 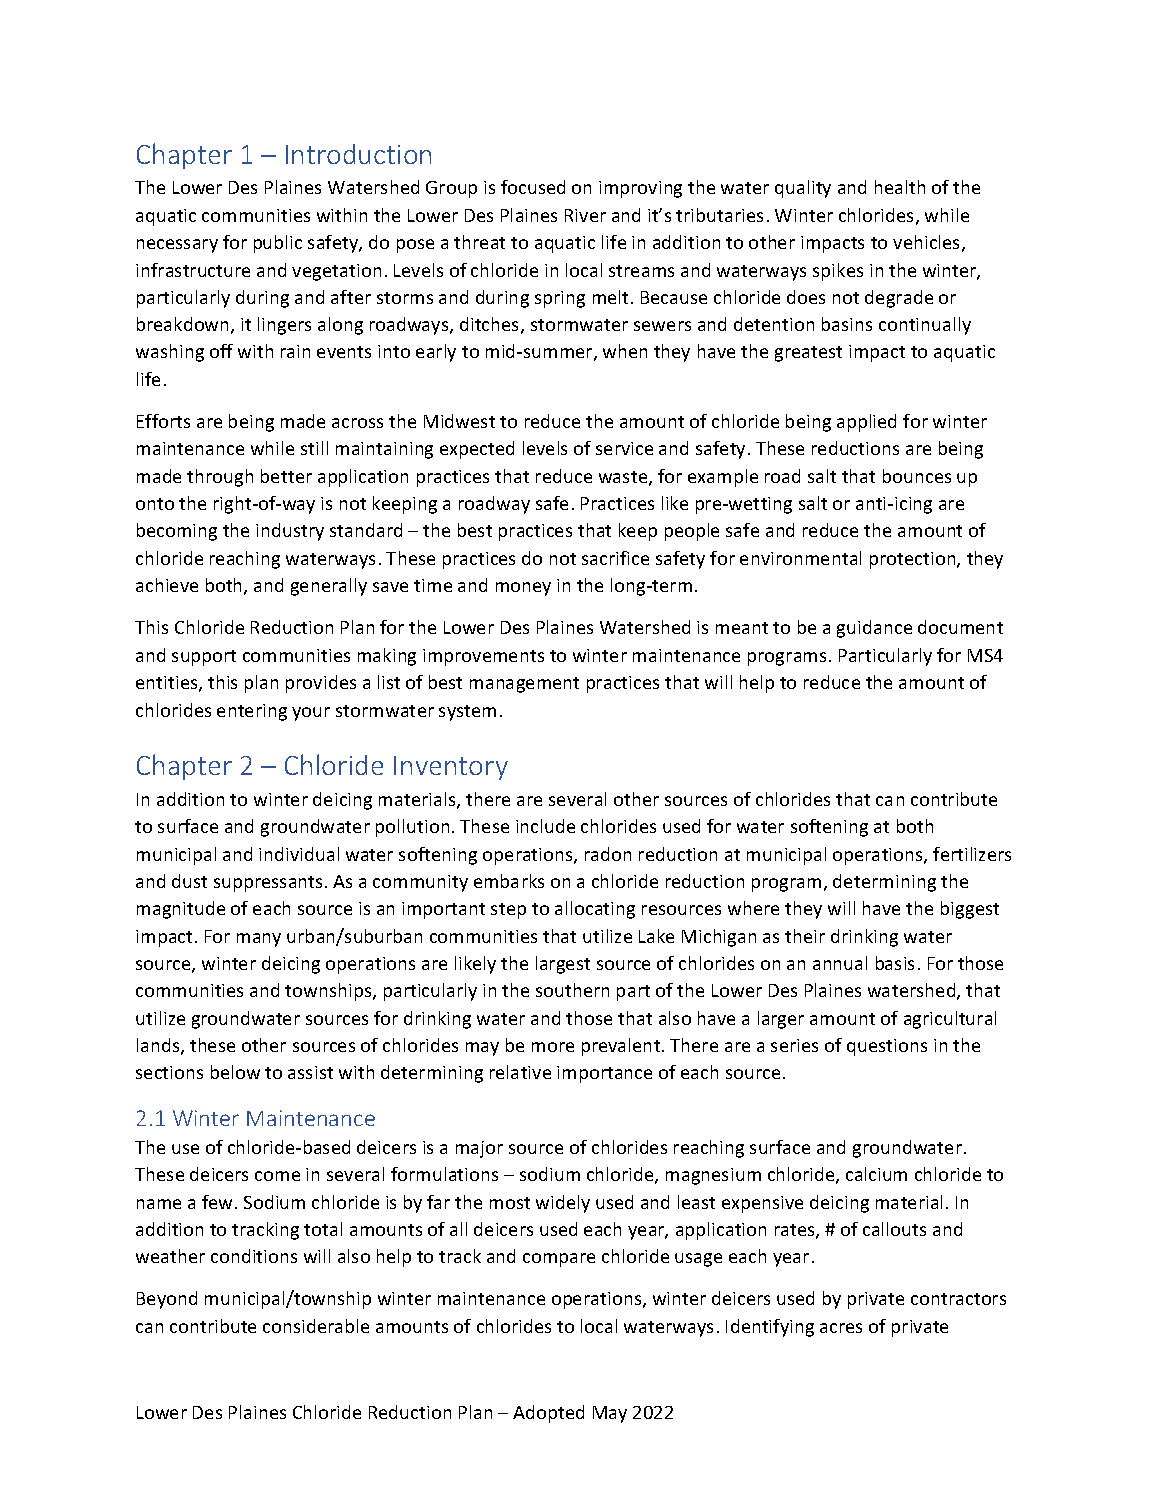 What do you see at coordinates (220, 478) in the document?
I see `through` at bounding box center [220, 478].
